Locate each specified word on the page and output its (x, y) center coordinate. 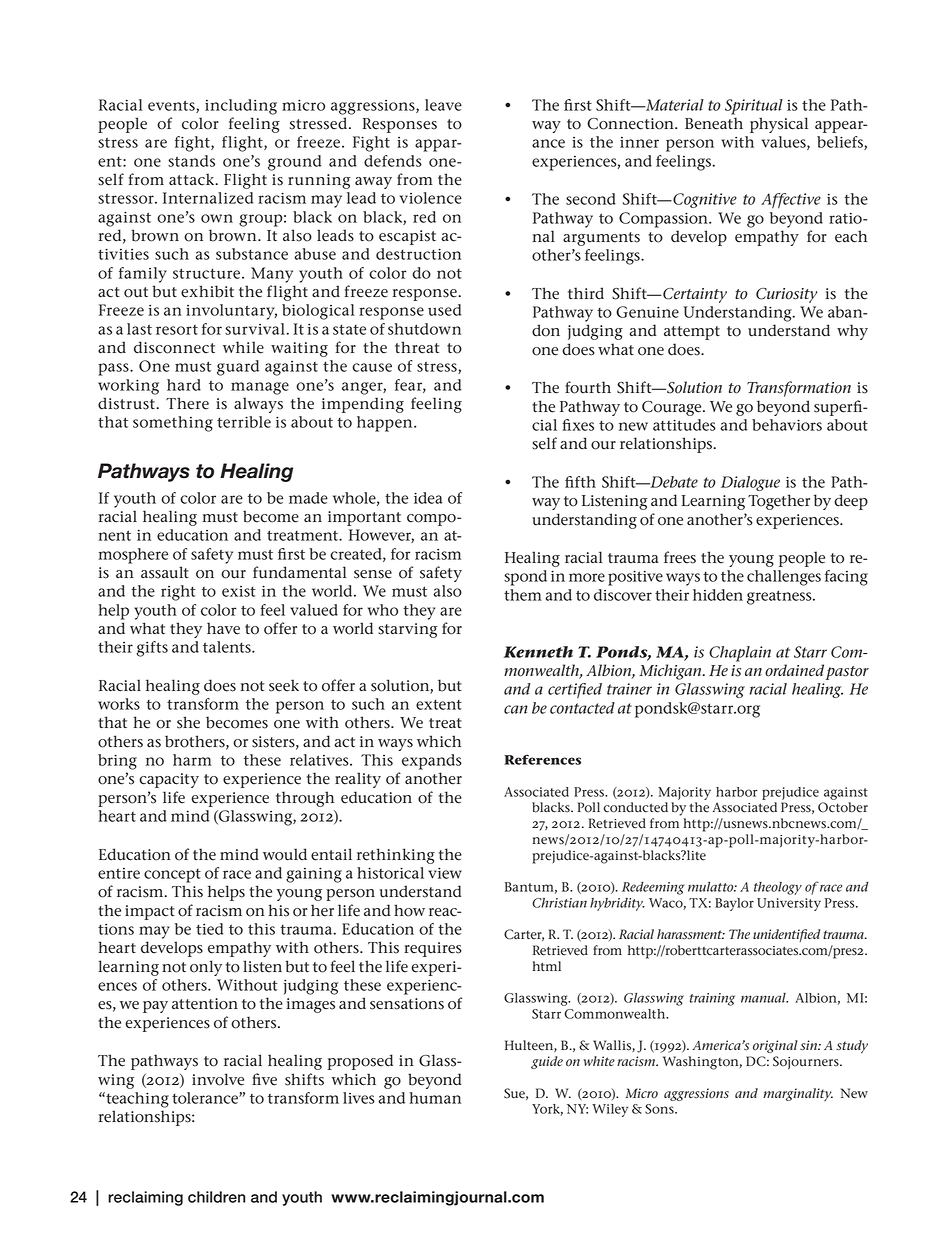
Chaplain (740, 654)
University (789, 904)
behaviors (787, 425)
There (187, 403)
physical (779, 125)
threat (417, 347)
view (445, 873)
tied (209, 929)
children (217, 1197)
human (435, 1098)
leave (443, 105)
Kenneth (538, 652)
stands (191, 161)
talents (228, 647)
